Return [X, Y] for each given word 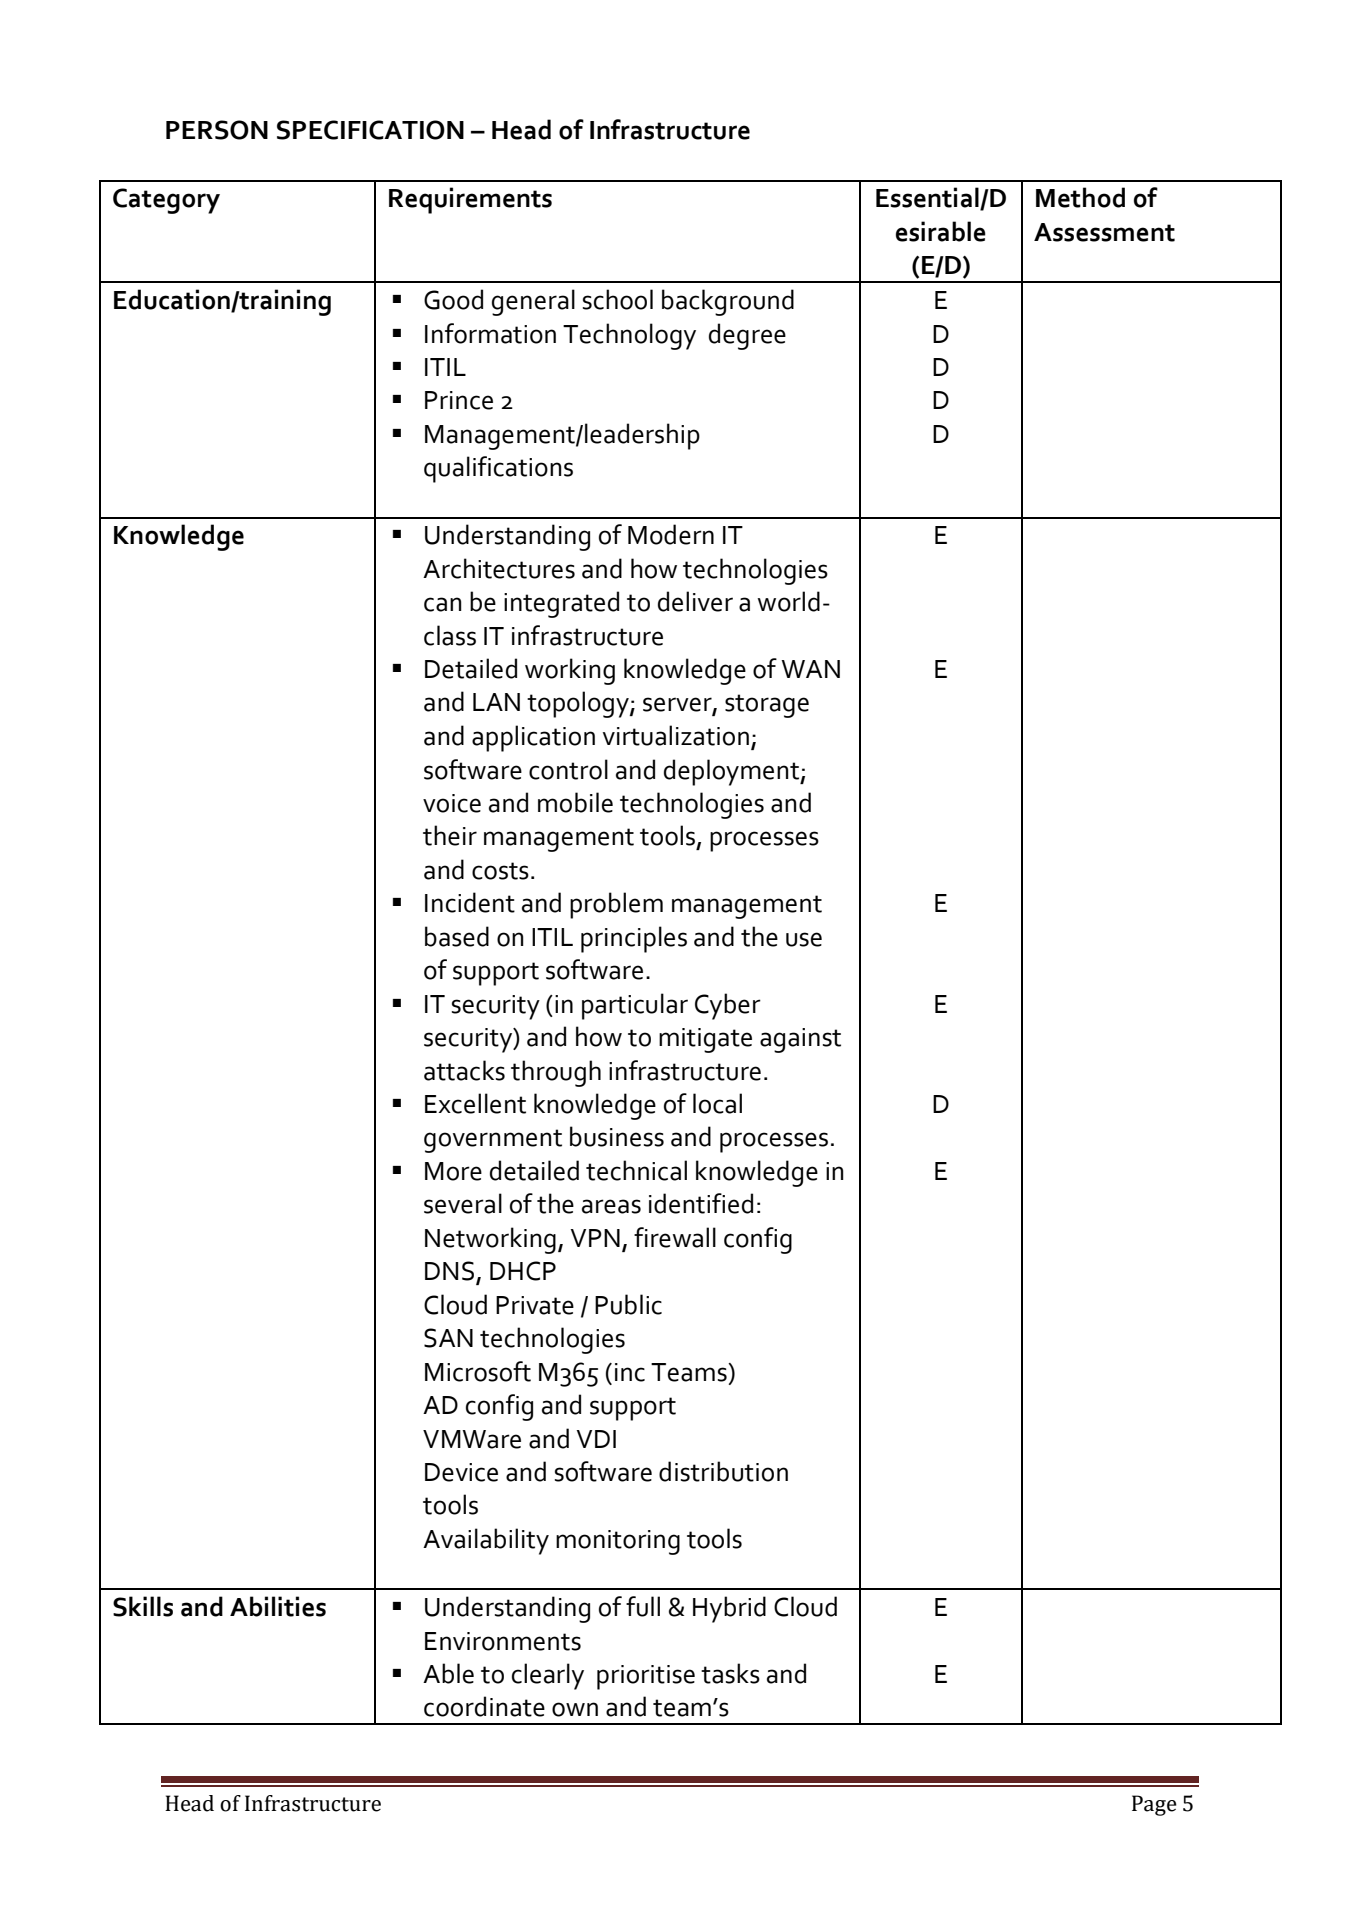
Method [1080, 197]
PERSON [217, 130]
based [457, 936]
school [618, 299]
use [804, 939]
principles [634, 939]
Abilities [278, 1606]
